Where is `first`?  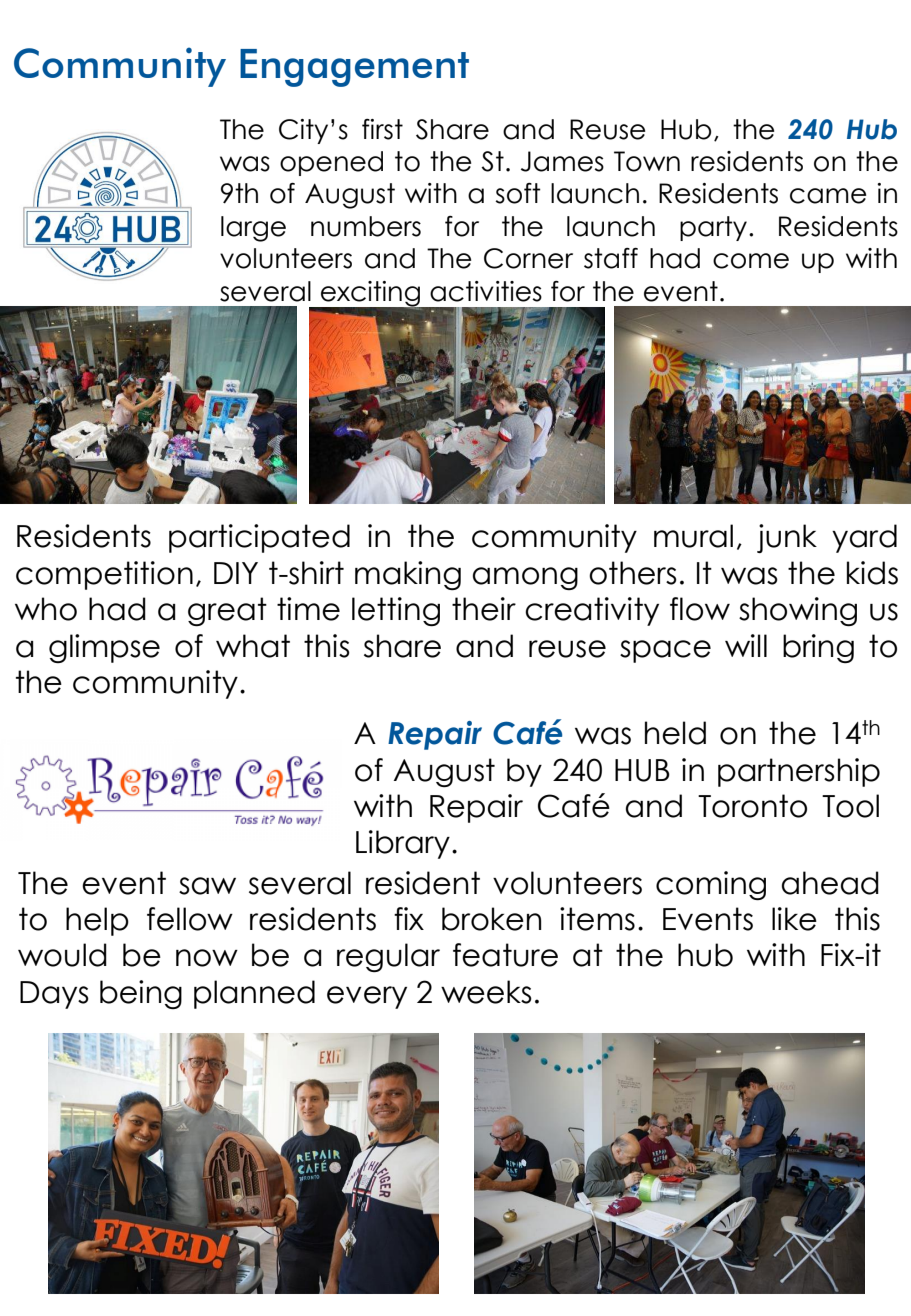
first is located at coordinates (382, 129).
